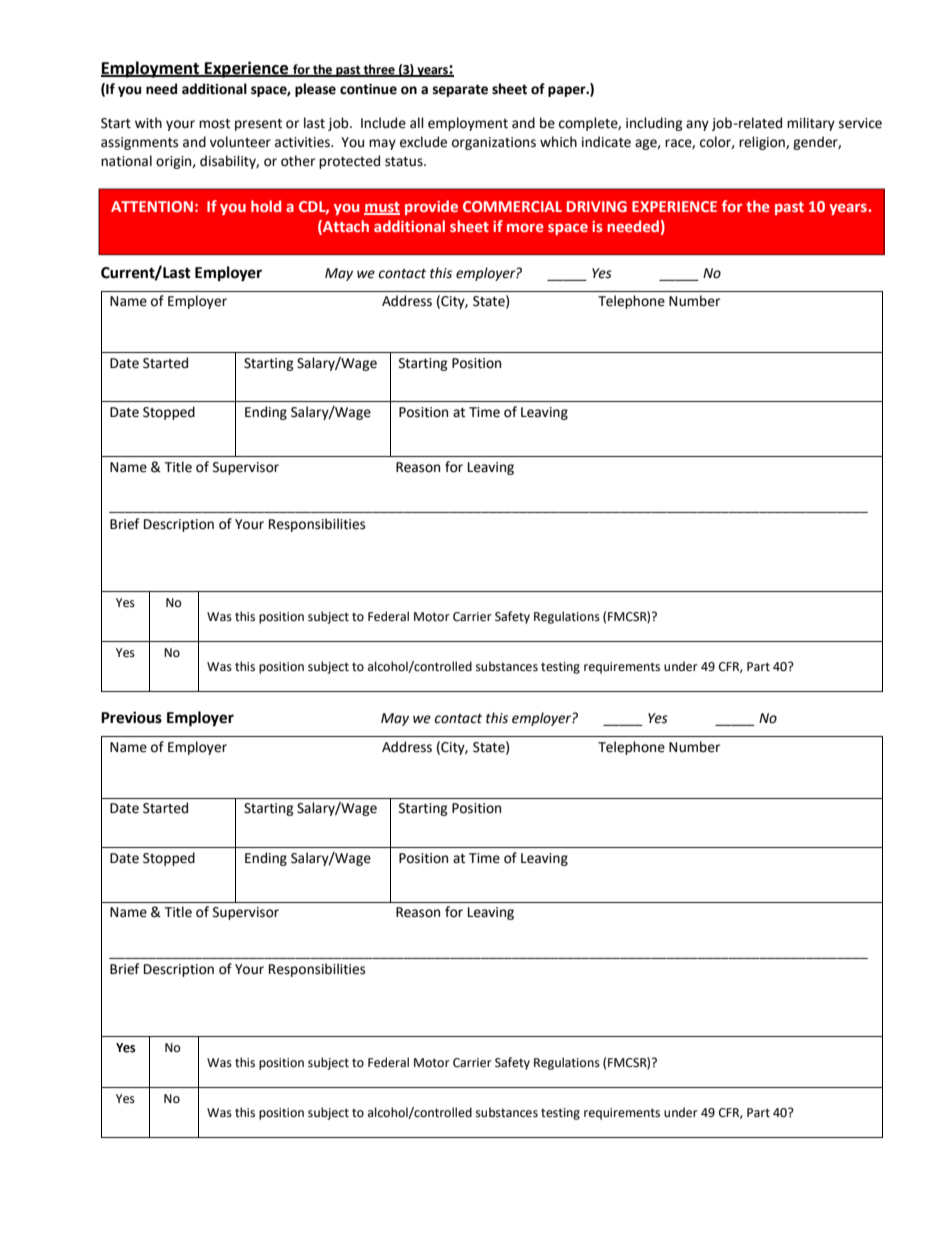  I want to click on most, so click(214, 124).
